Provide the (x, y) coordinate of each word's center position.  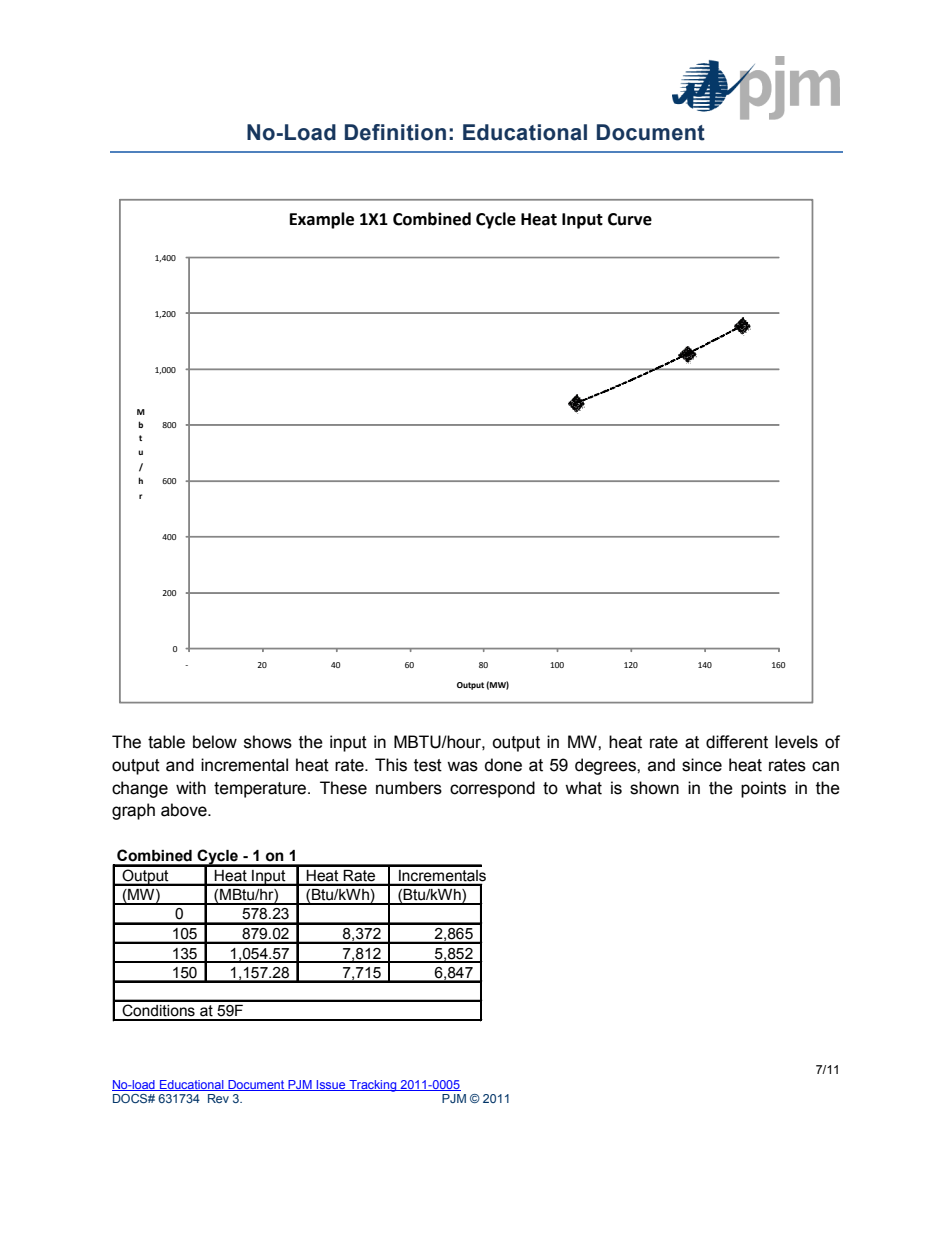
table (166, 742)
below (215, 742)
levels (796, 742)
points (763, 789)
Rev (218, 1098)
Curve (630, 219)
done (503, 765)
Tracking (373, 1086)
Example (322, 220)
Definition (395, 132)
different (737, 742)
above (185, 810)
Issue (331, 1085)
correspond (492, 789)
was (462, 766)
